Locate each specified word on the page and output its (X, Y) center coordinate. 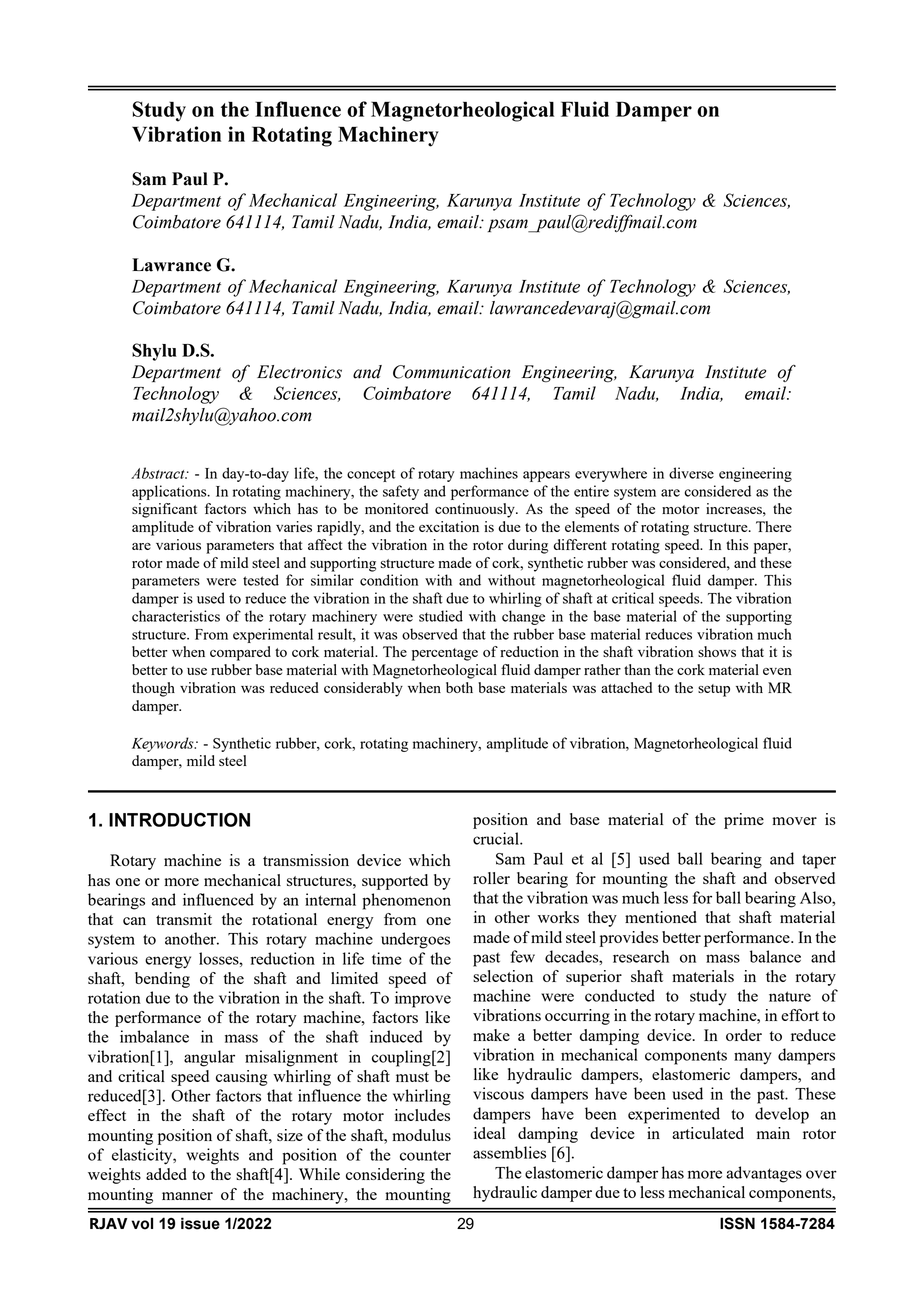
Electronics (299, 372)
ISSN (737, 1223)
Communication (451, 372)
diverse (691, 473)
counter (425, 1155)
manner (187, 1196)
